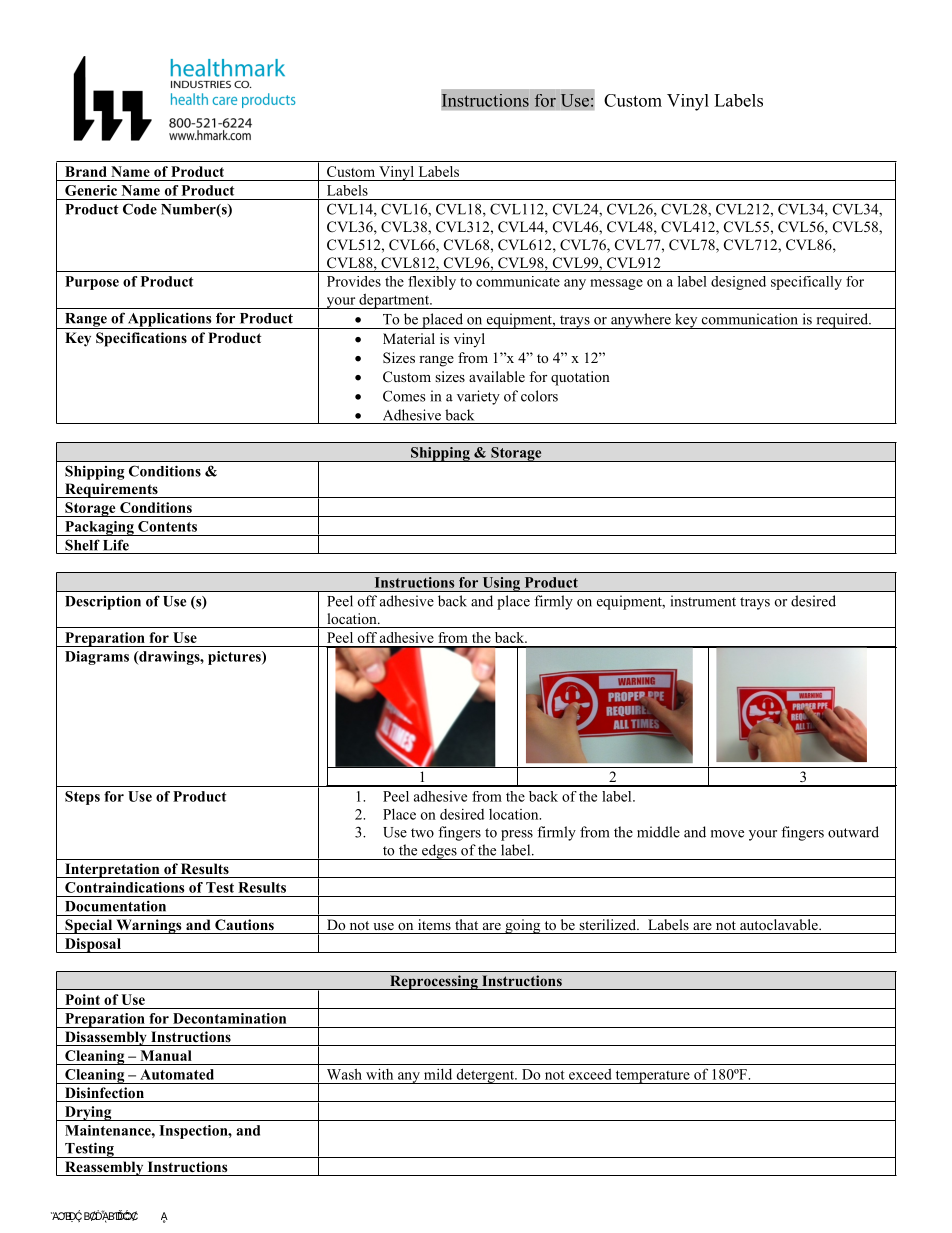 The width and height of the image is (952, 1233). I want to click on designed, so click(738, 283).
